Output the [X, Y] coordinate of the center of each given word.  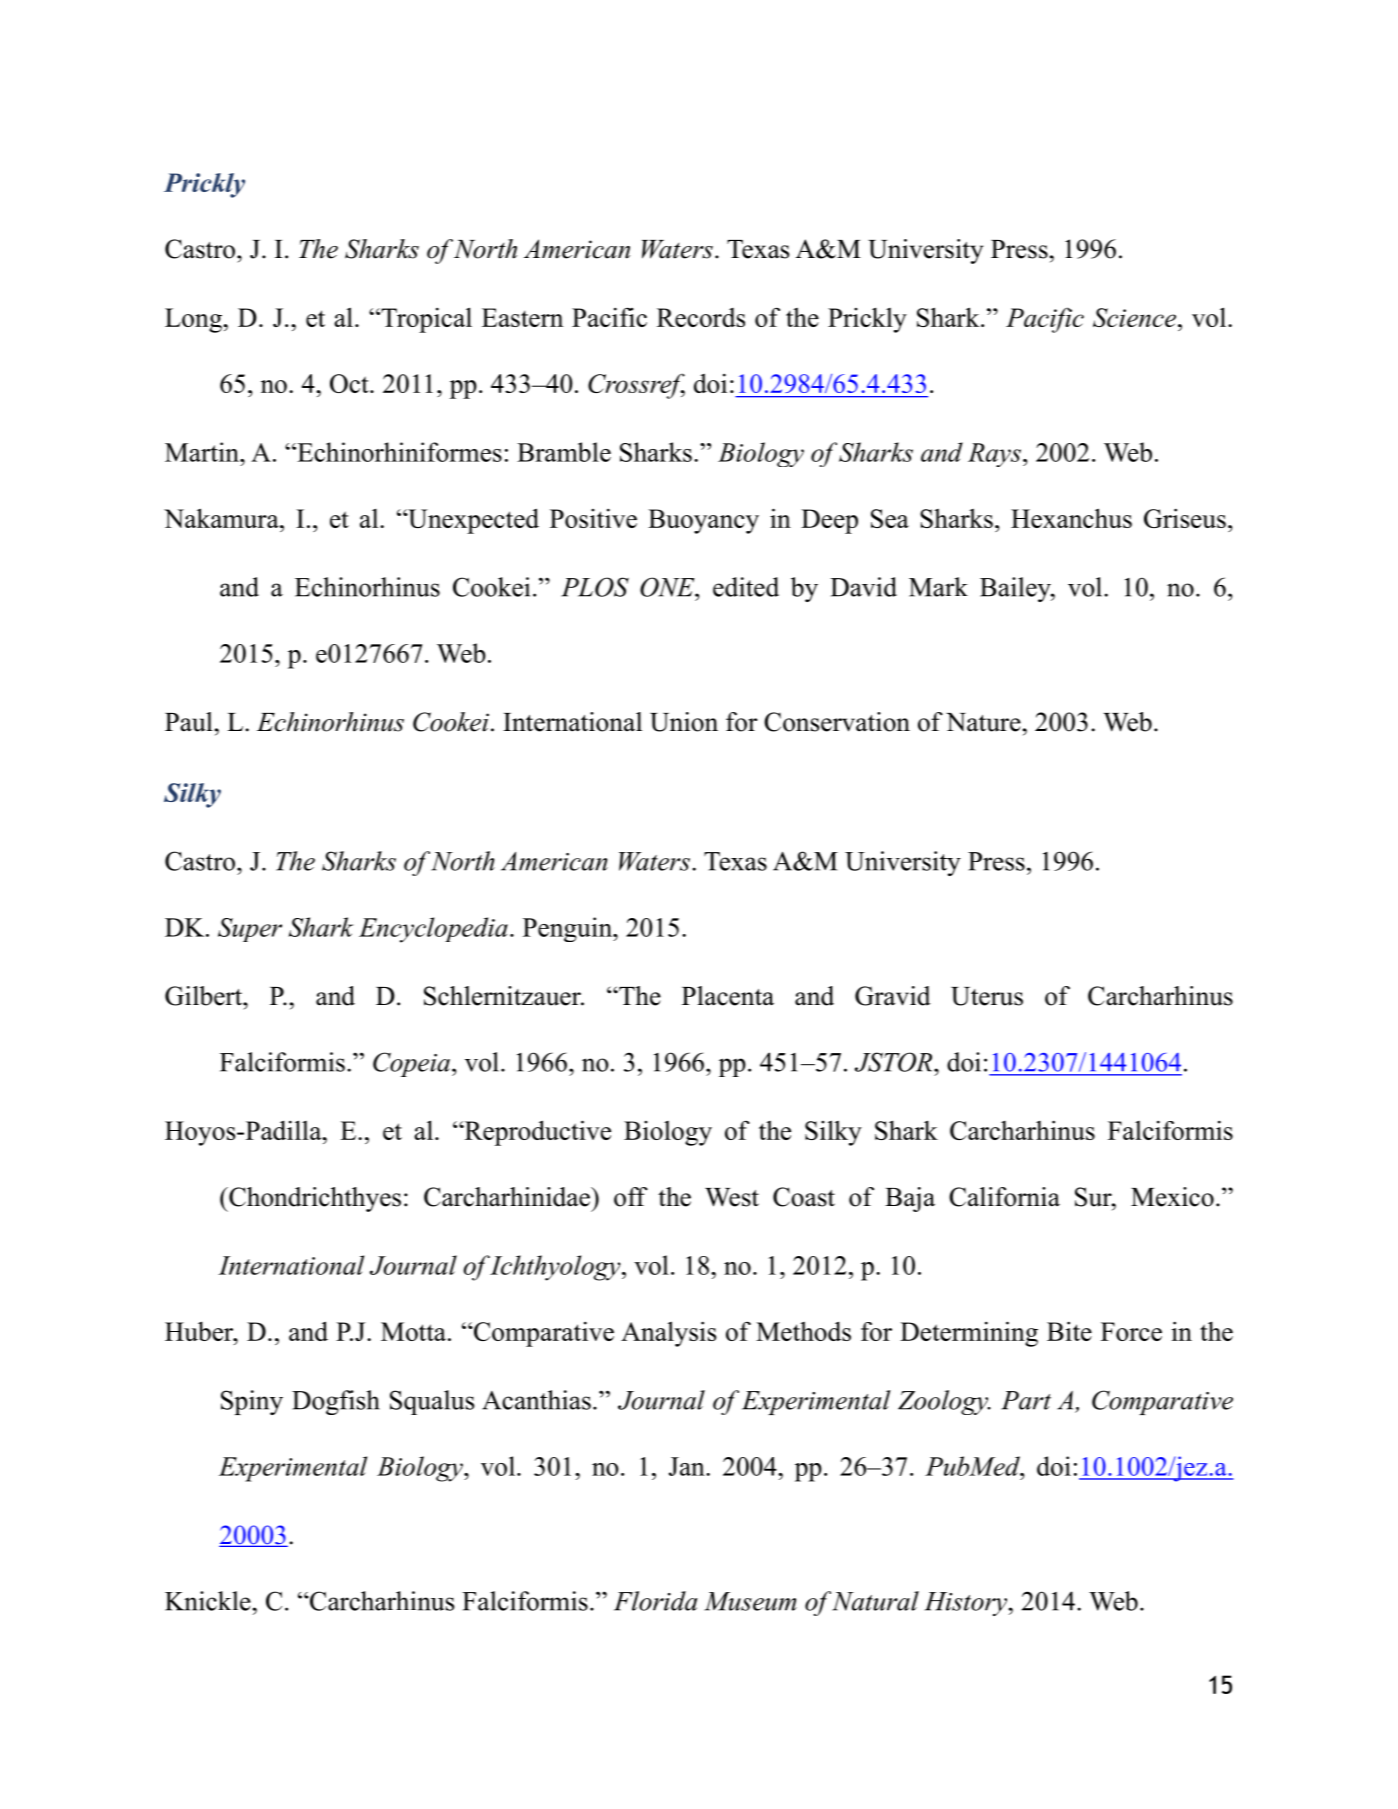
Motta [413, 1331]
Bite [1069, 1331]
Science [1134, 317]
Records [701, 317]
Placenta [728, 996]
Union [684, 722]
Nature [983, 722]
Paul [189, 722]
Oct [350, 383]
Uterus [987, 996]
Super [250, 930]
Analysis [668, 1334]
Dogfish [336, 1402]
